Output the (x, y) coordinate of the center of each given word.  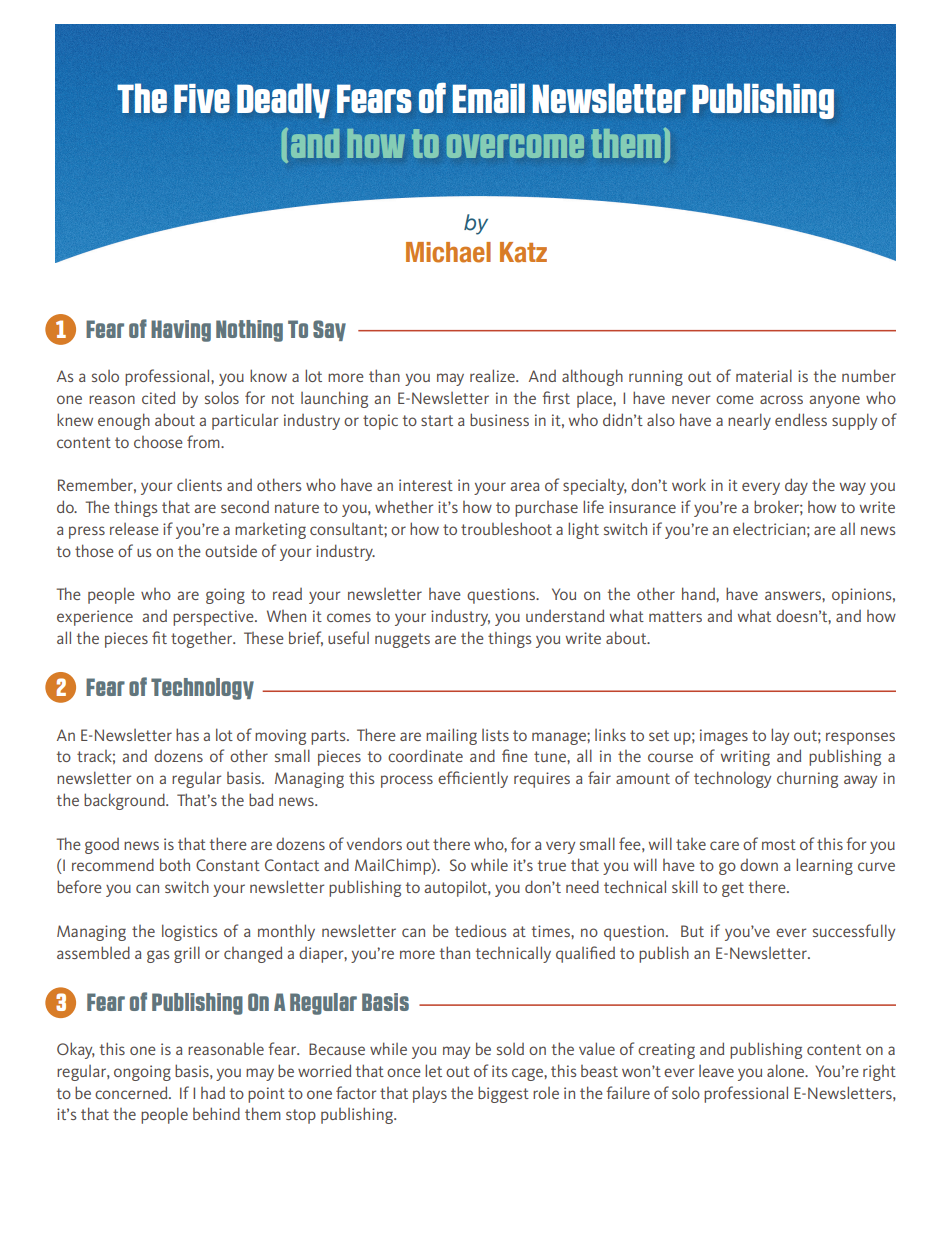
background (125, 801)
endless (801, 419)
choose (158, 442)
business (499, 419)
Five (202, 98)
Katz (523, 252)
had (213, 1093)
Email (488, 98)
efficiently (473, 779)
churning (807, 779)
